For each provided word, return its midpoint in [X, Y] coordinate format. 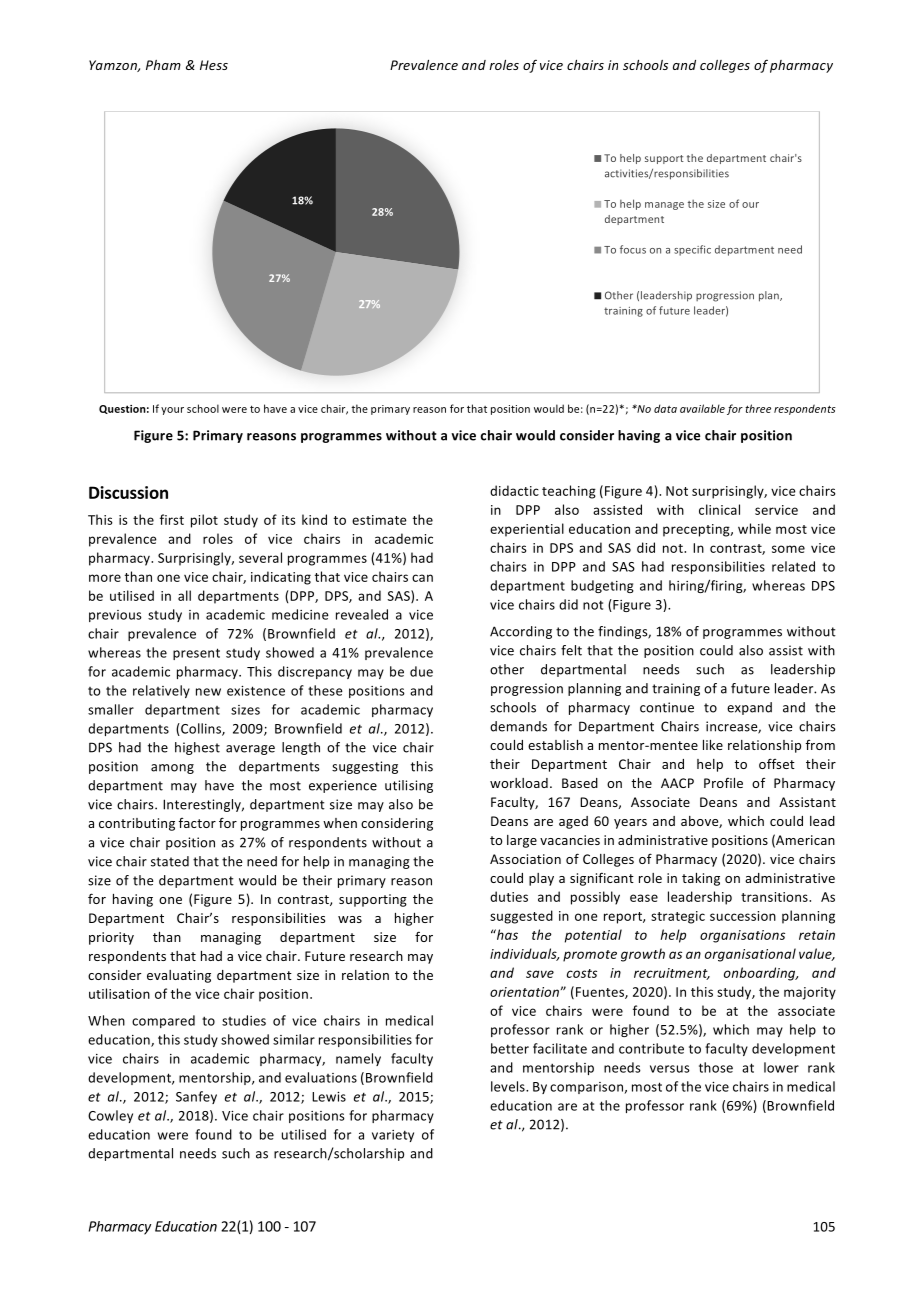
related [793, 566]
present [196, 654]
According [521, 632]
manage [664, 206]
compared [163, 1021]
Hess [214, 65]
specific [692, 250]
